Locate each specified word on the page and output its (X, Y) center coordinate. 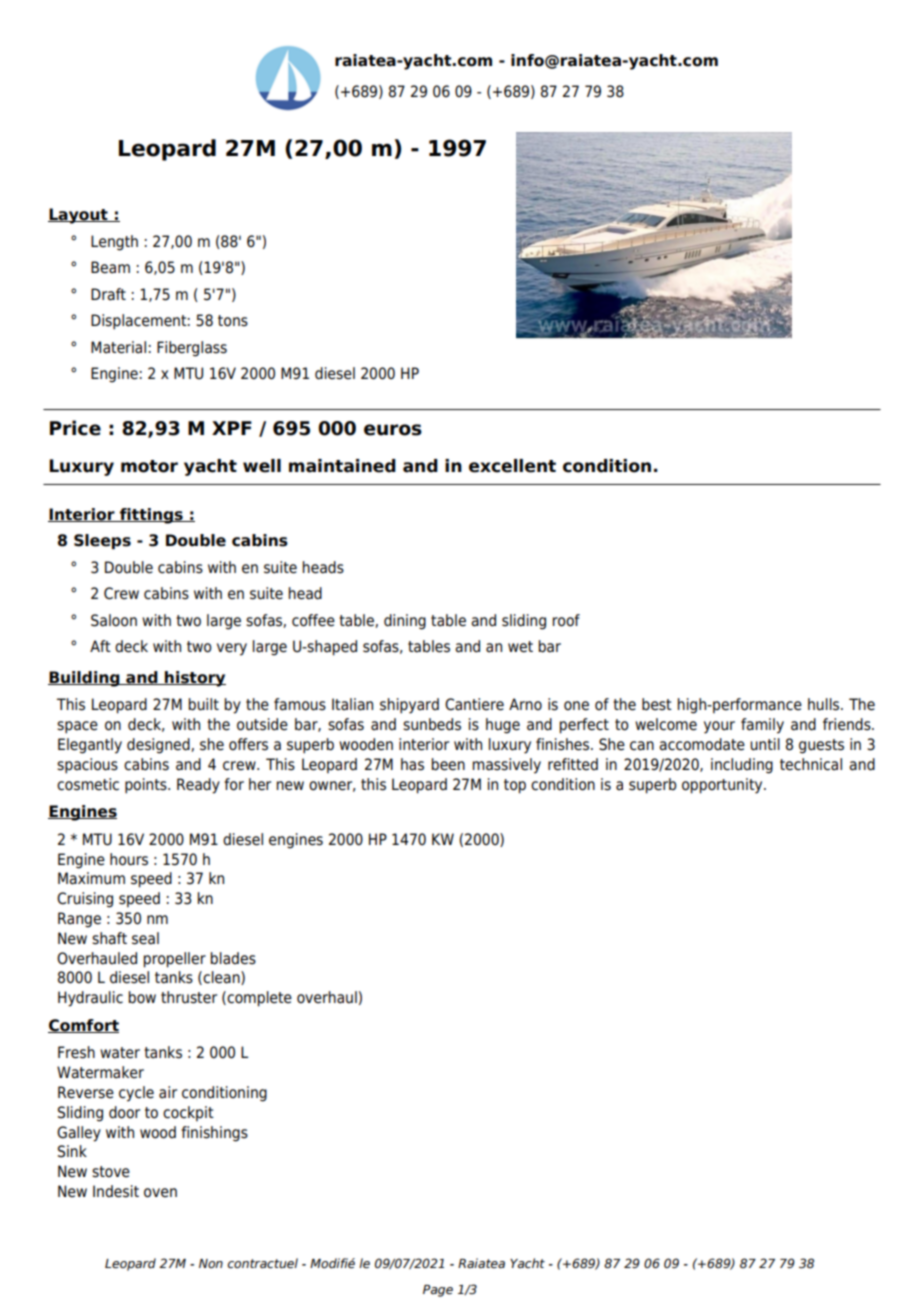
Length (114, 243)
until (765, 744)
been (448, 764)
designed (159, 746)
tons (233, 321)
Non (211, 1263)
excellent (512, 466)
